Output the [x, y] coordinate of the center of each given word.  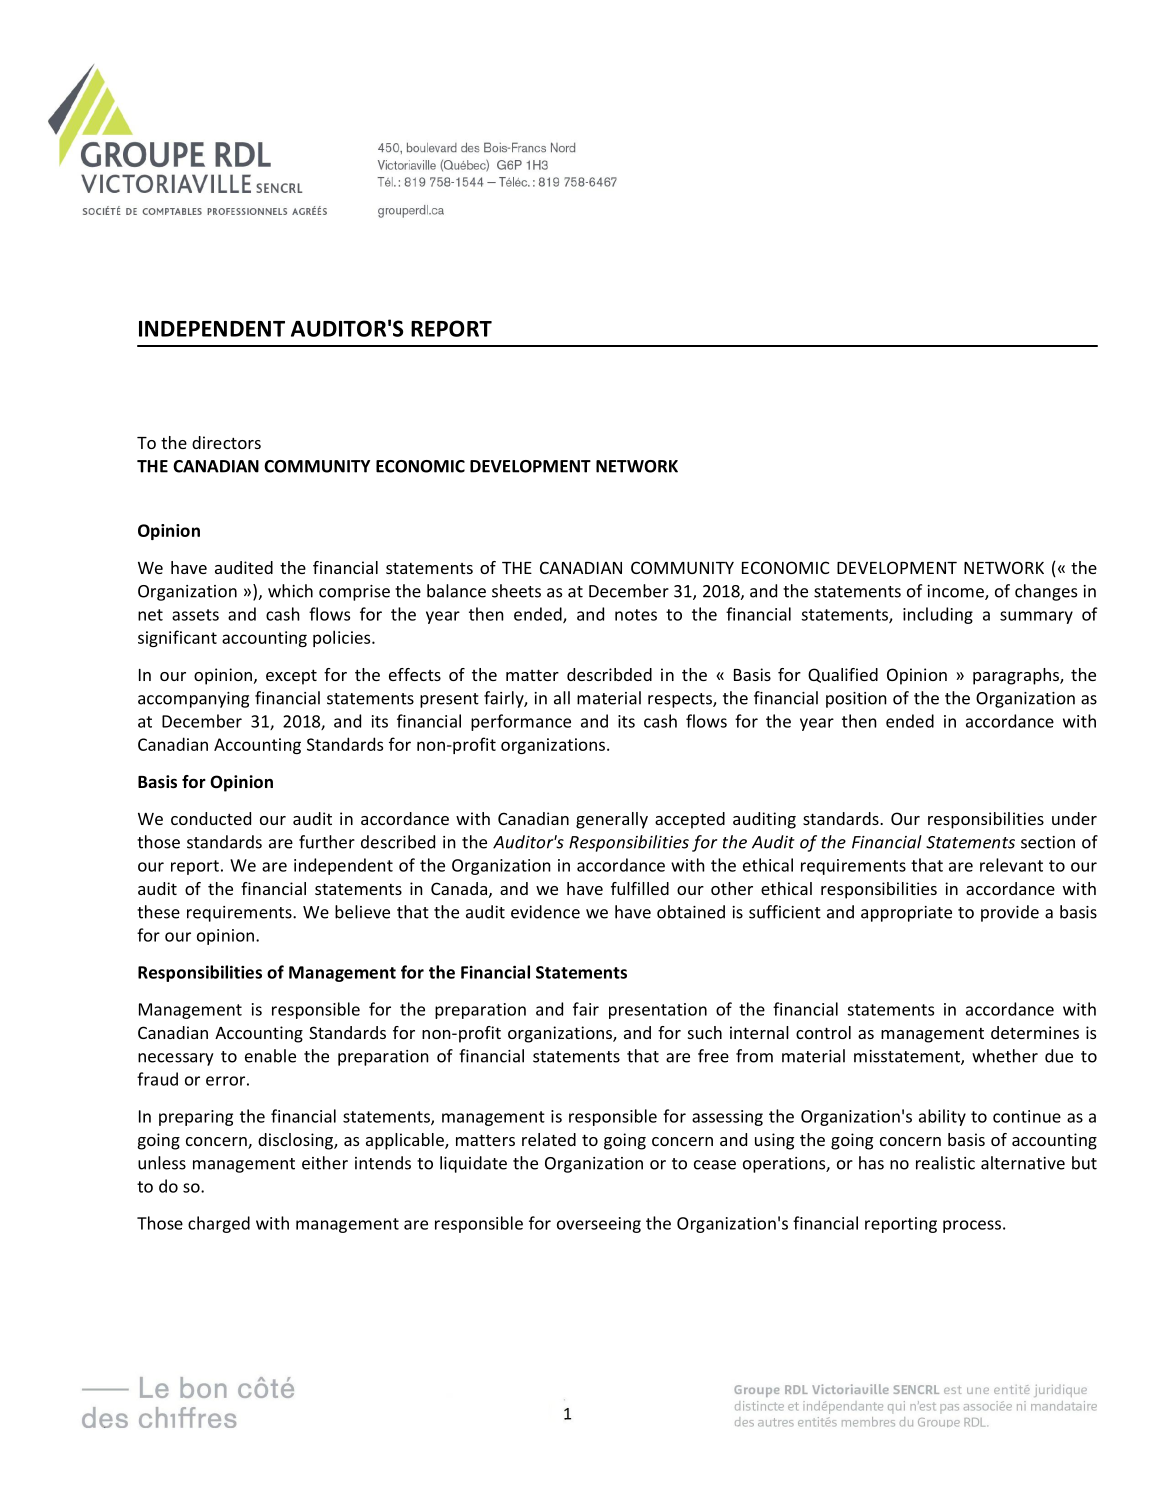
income [956, 592]
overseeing [599, 1225]
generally [612, 820]
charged [219, 1224]
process [972, 1226]
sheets [516, 591]
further [327, 842]
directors [226, 442]
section [1048, 842]
